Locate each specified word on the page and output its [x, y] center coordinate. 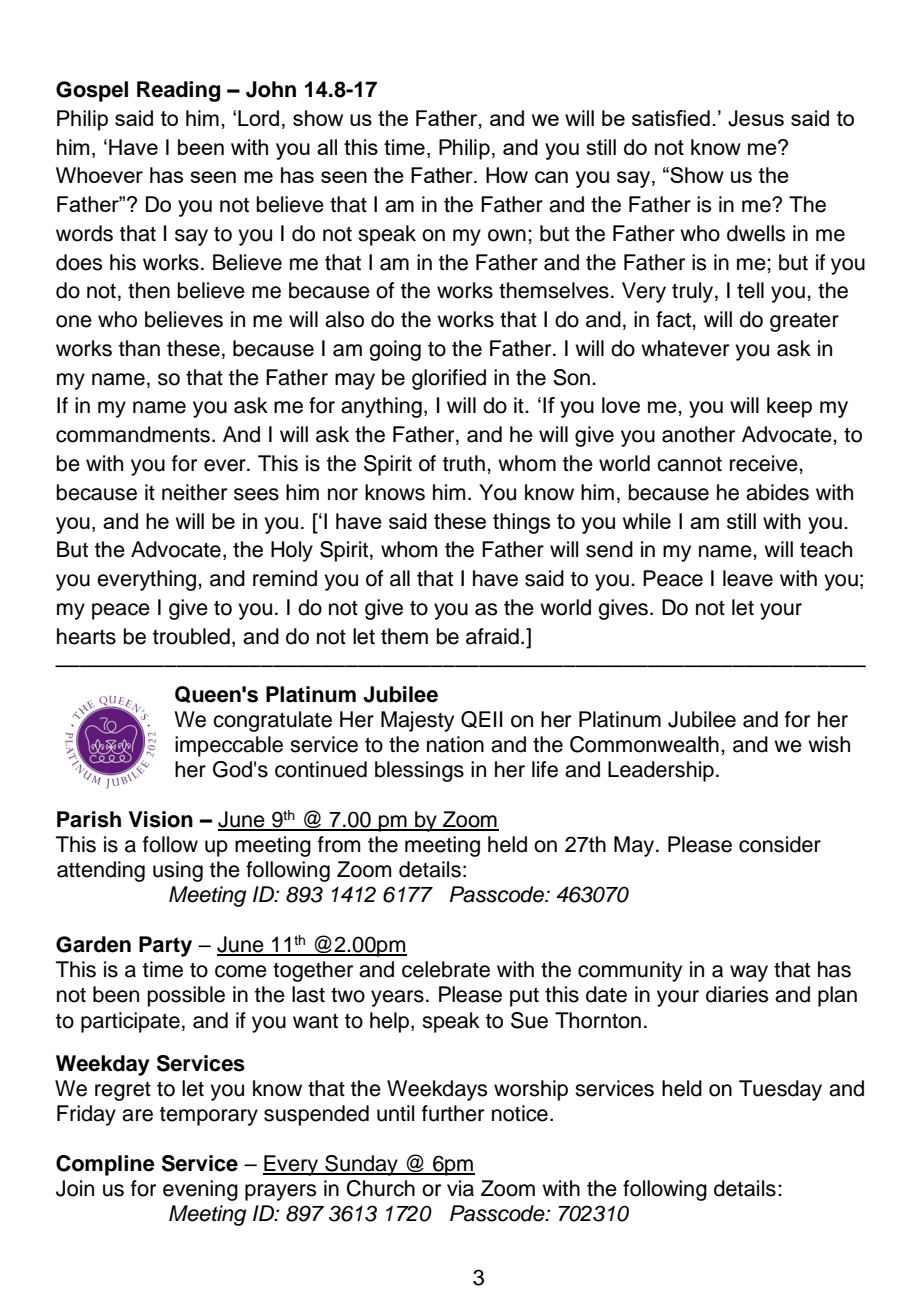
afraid [492, 636]
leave [748, 578]
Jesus [756, 118]
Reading [178, 91]
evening [200, 1190]
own [507, 235]
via [460, 1188]
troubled [191, 636]
